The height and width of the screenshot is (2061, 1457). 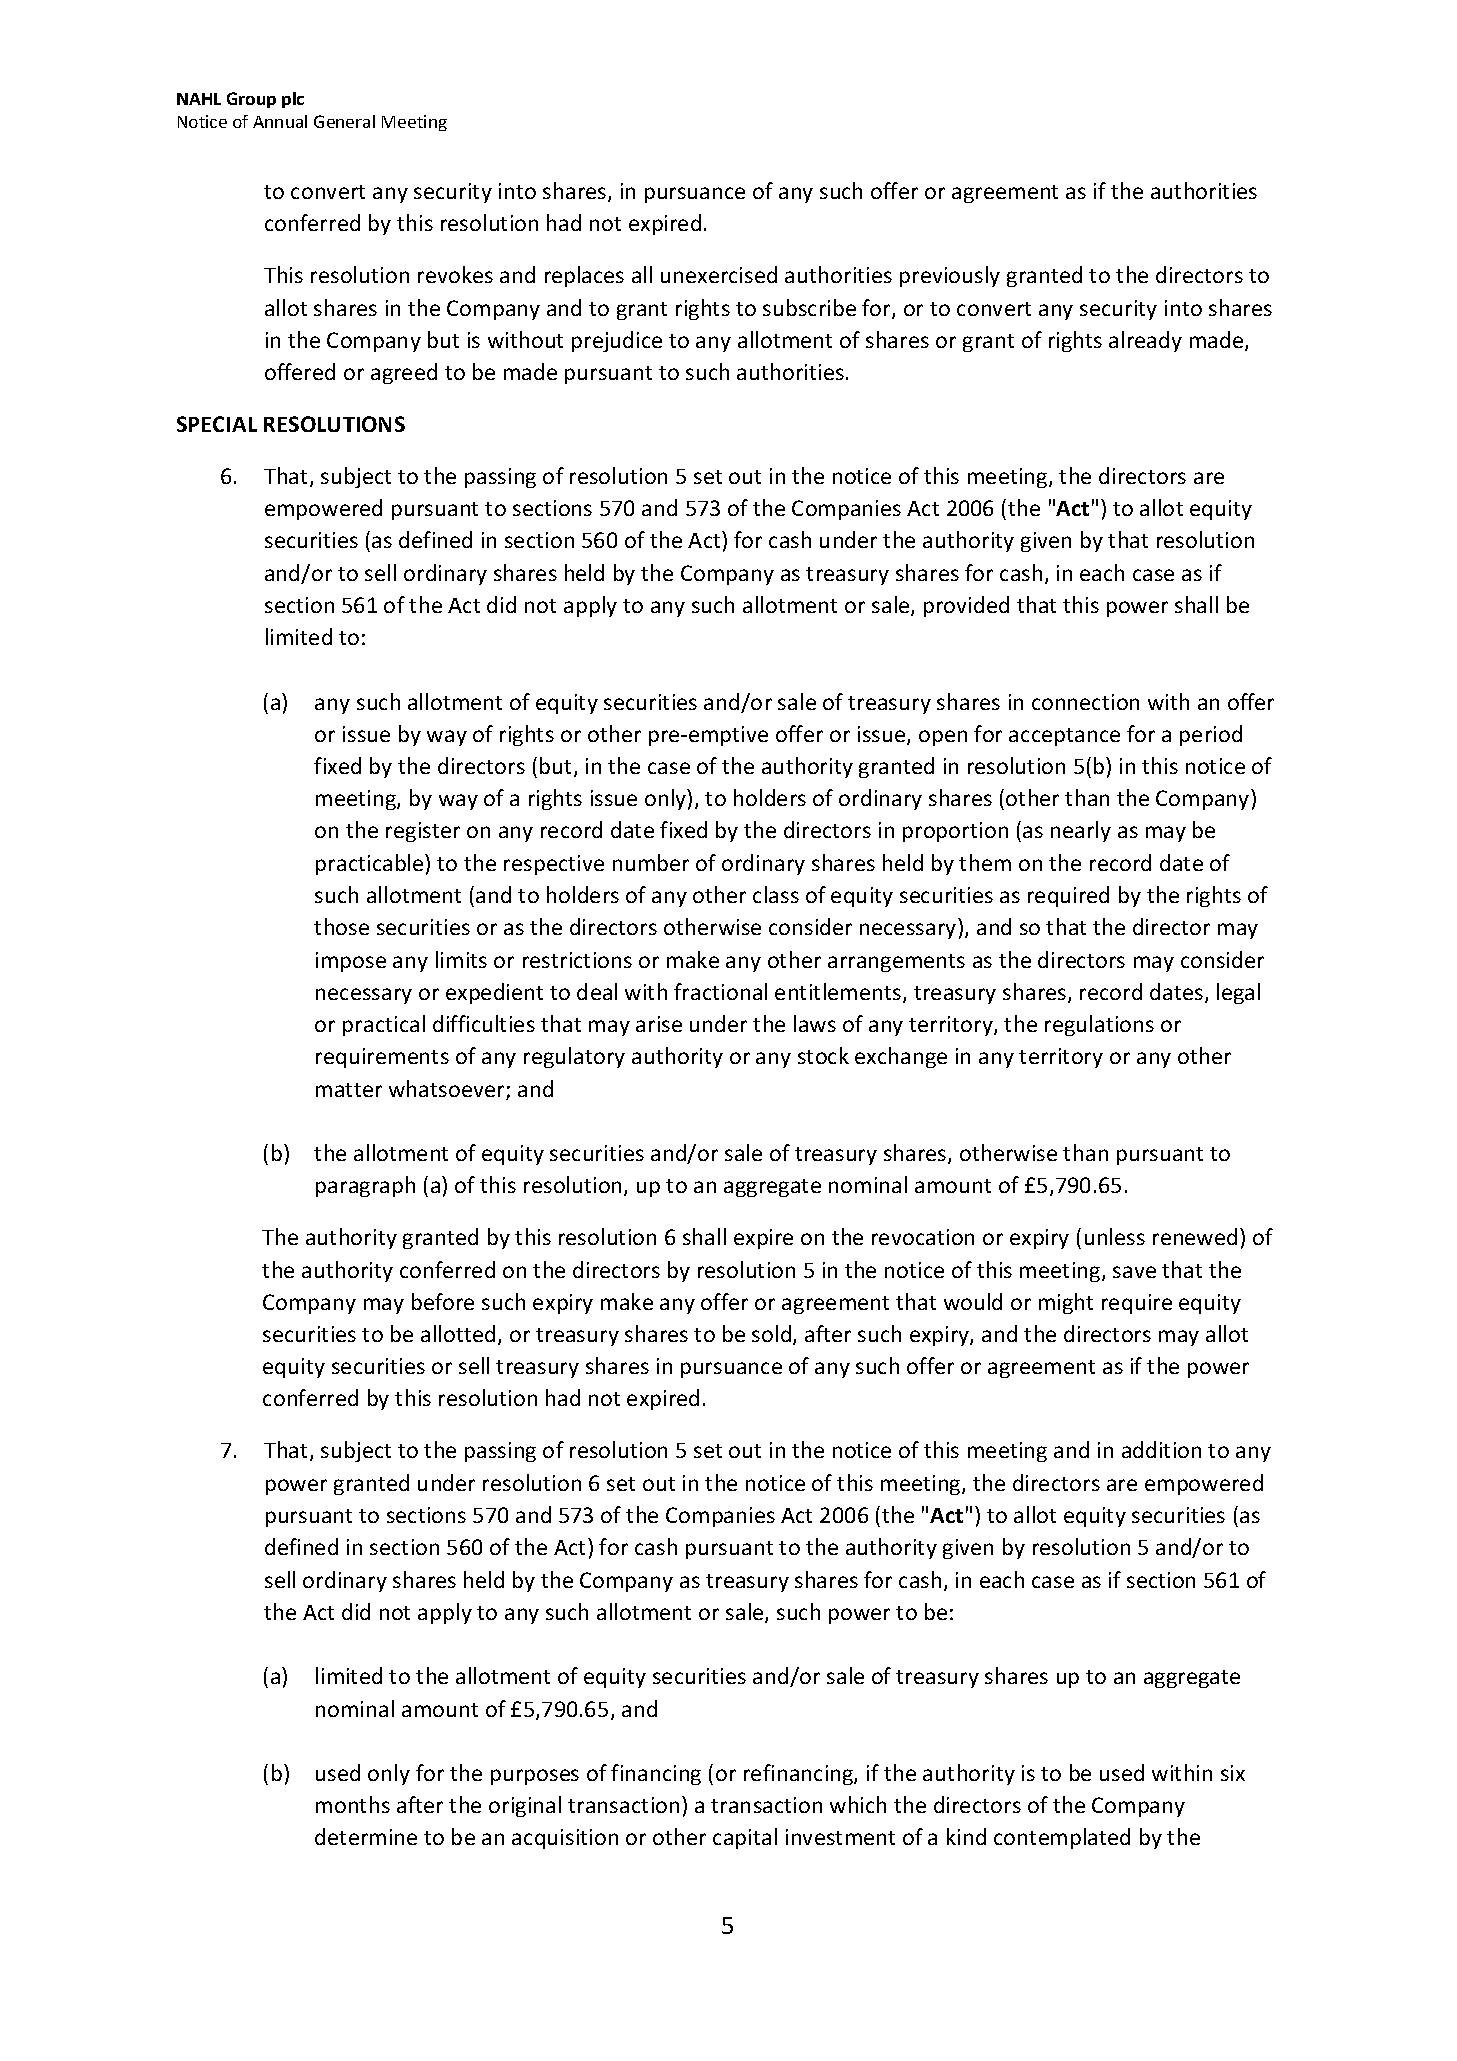 What do you see at coordinates (1115, 1236) in the screenshot?
I see `unless` at bounding box center [1115, 1236].
